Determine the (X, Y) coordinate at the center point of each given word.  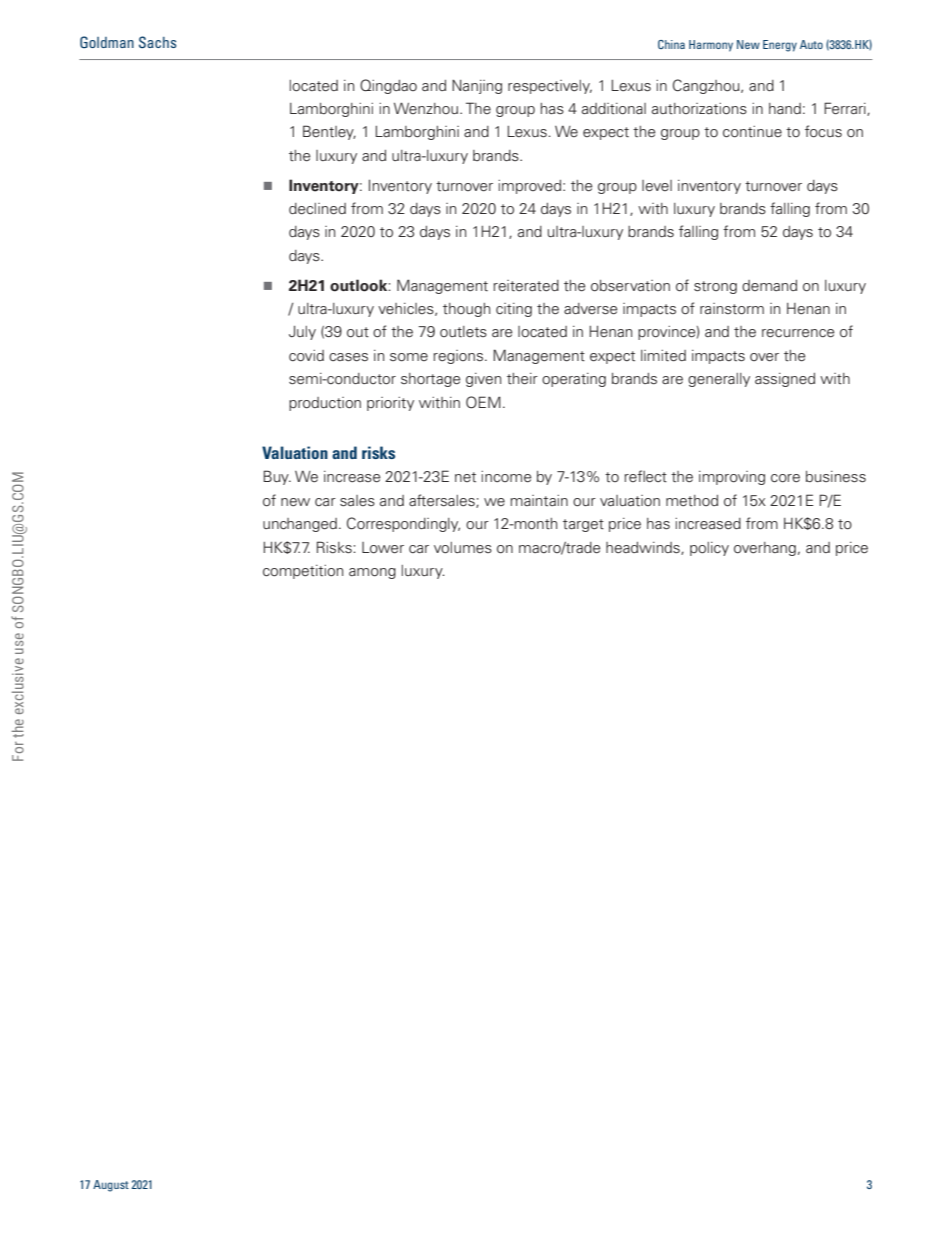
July (302, 333)
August (111, 1186)
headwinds (644, 548)
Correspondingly (403, 524)
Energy (780, 46)
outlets (463, 331)
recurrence (798, 333)
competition (303, 572)
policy (709, 549)
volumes (463, 548)
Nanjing (477, 86)
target (583, 525)
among (372, 573)
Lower (383, 548)
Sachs (157, 42)
